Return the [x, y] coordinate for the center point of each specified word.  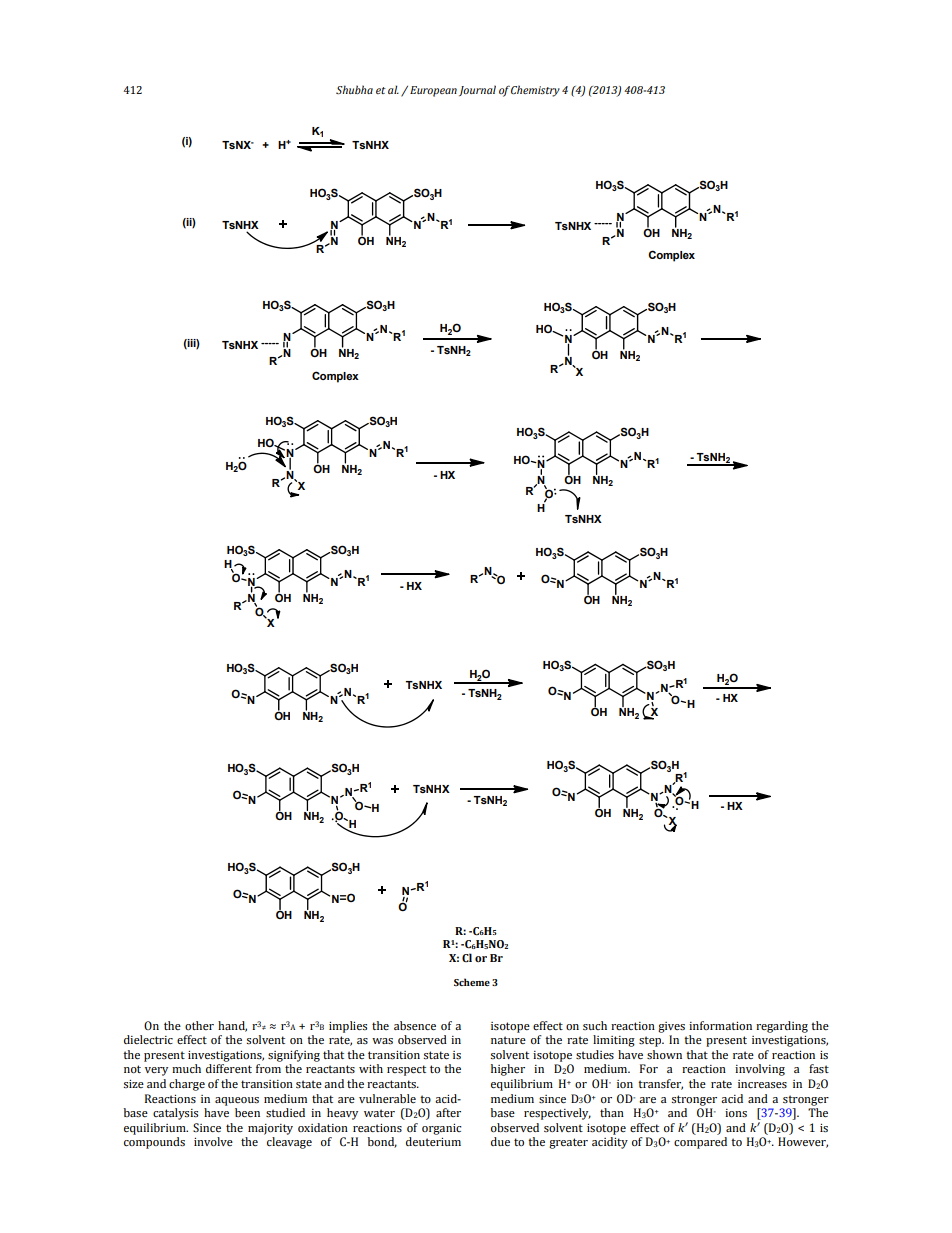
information [720, 1025]
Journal [477, 90]
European [433, 91]
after [448, 1112]
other [199, 1025]
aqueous [237, 1101]
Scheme [472, 982]
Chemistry [535, 91]
